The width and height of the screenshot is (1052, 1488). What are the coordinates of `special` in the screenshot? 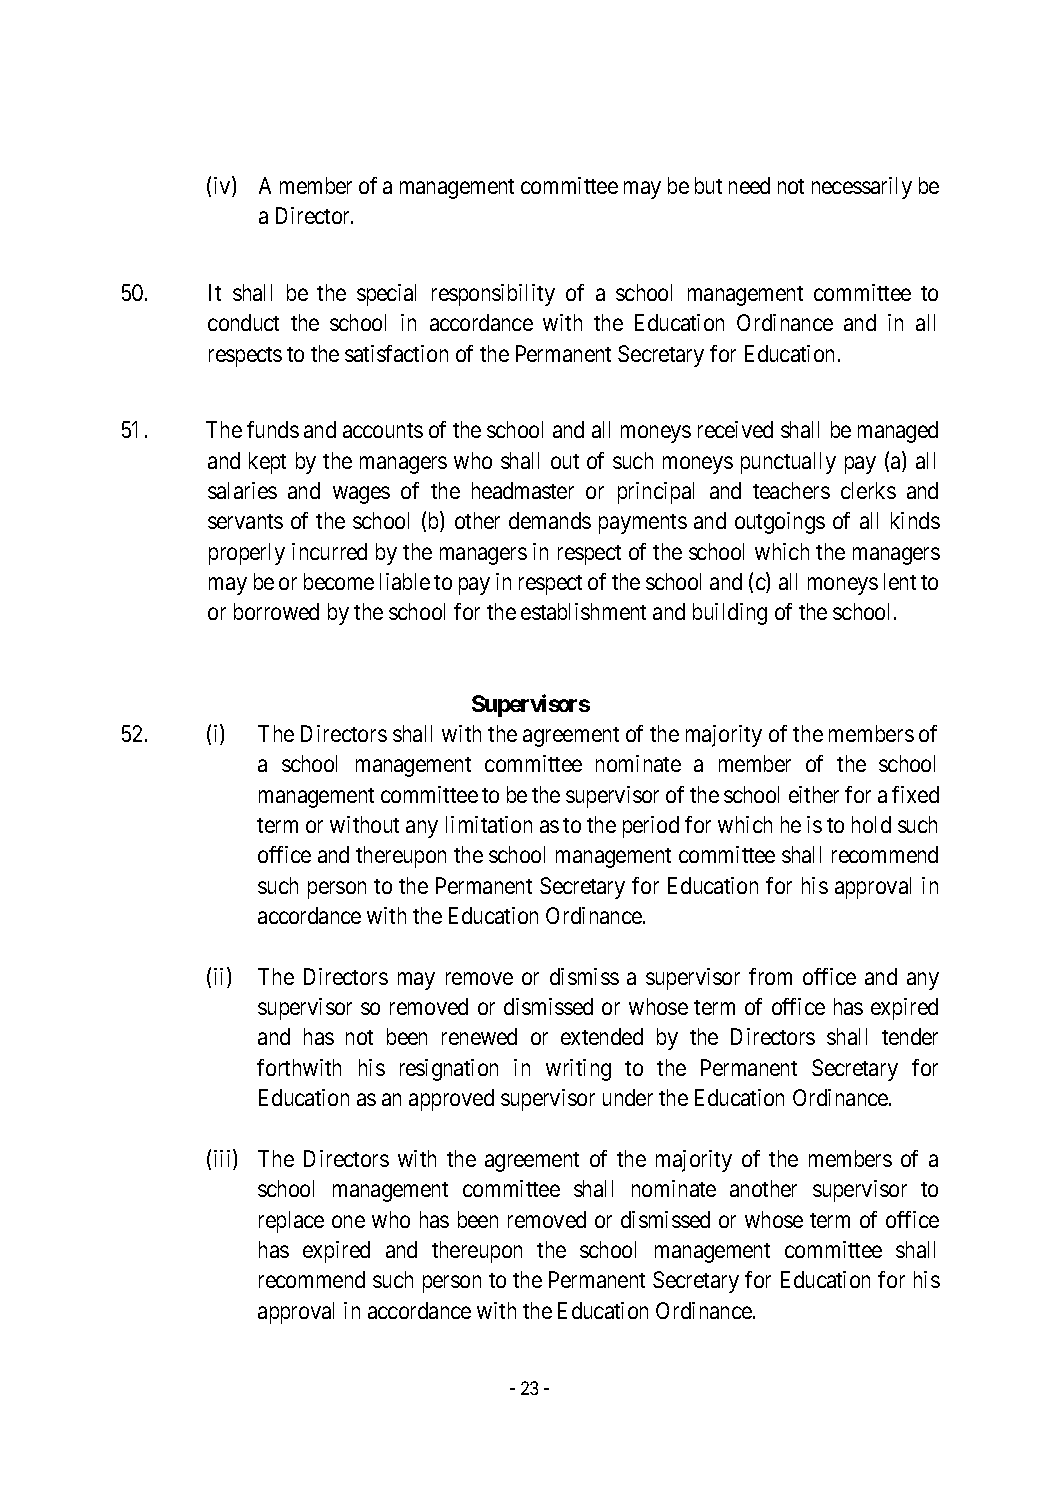 It's located at (386, 295).
